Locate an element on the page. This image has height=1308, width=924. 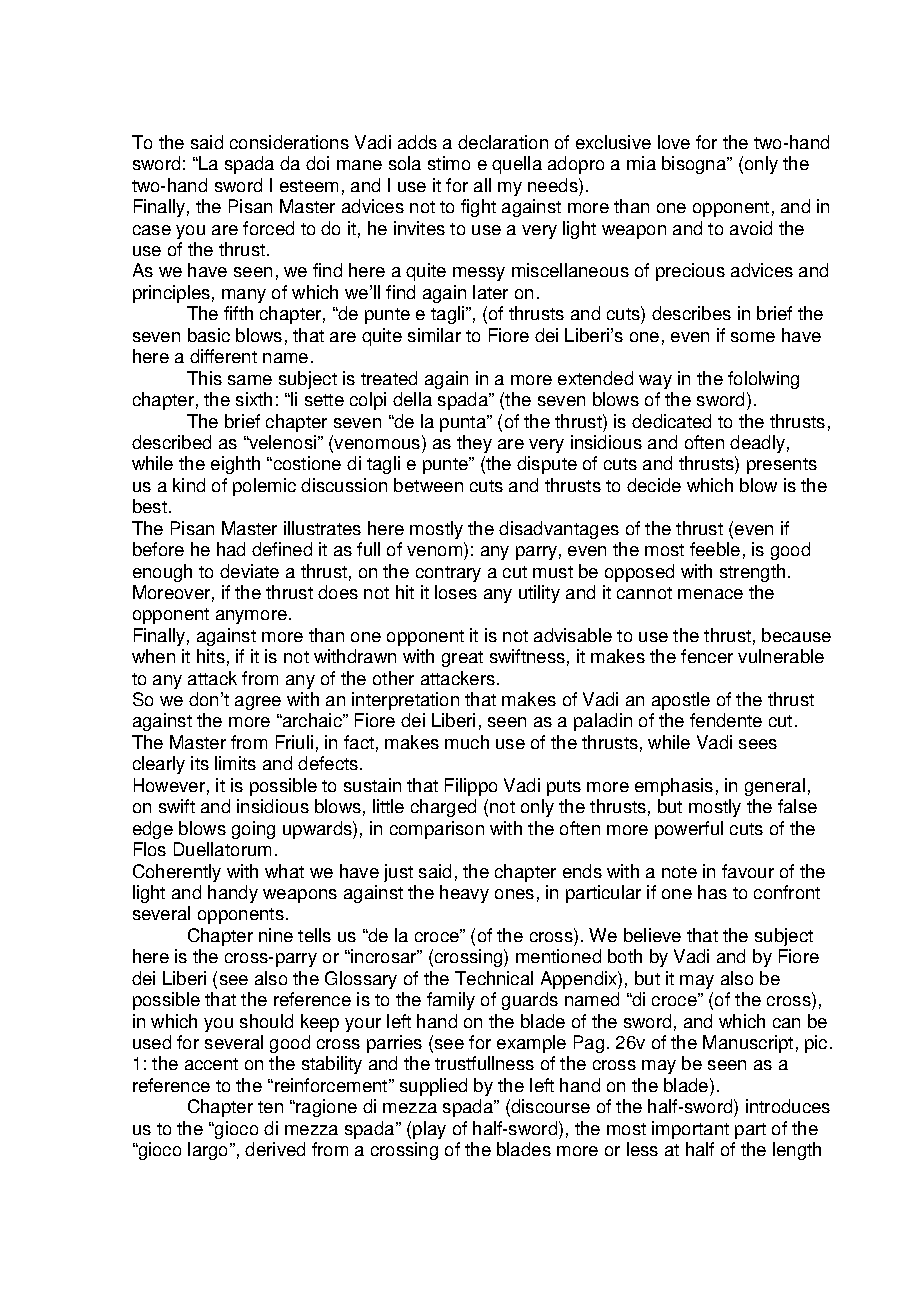
considerations is located at coordinates (289, 142).
